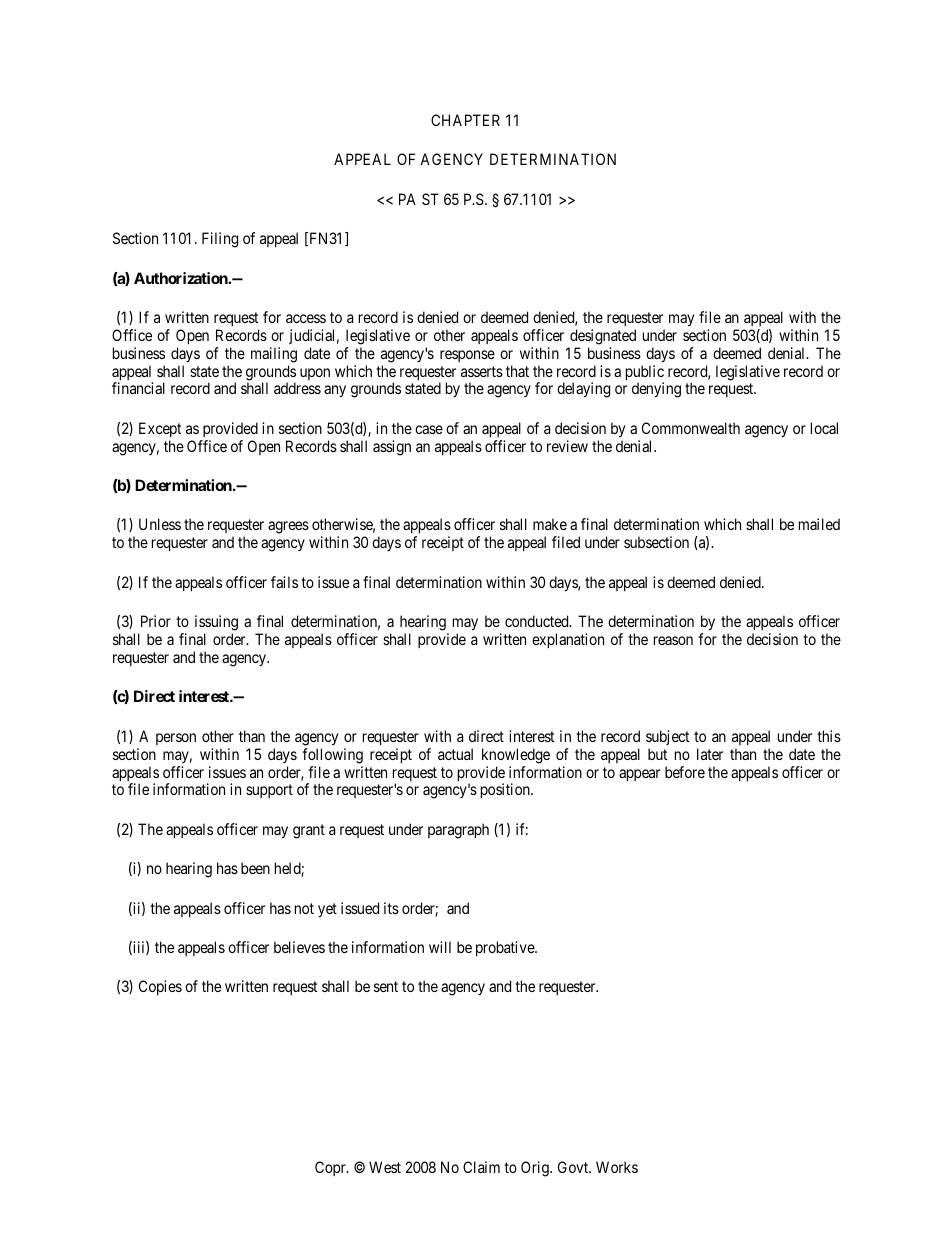 The width and height of the screenshot is (952, 1233). I want to click on CHAPTER, so click(465, 120).
